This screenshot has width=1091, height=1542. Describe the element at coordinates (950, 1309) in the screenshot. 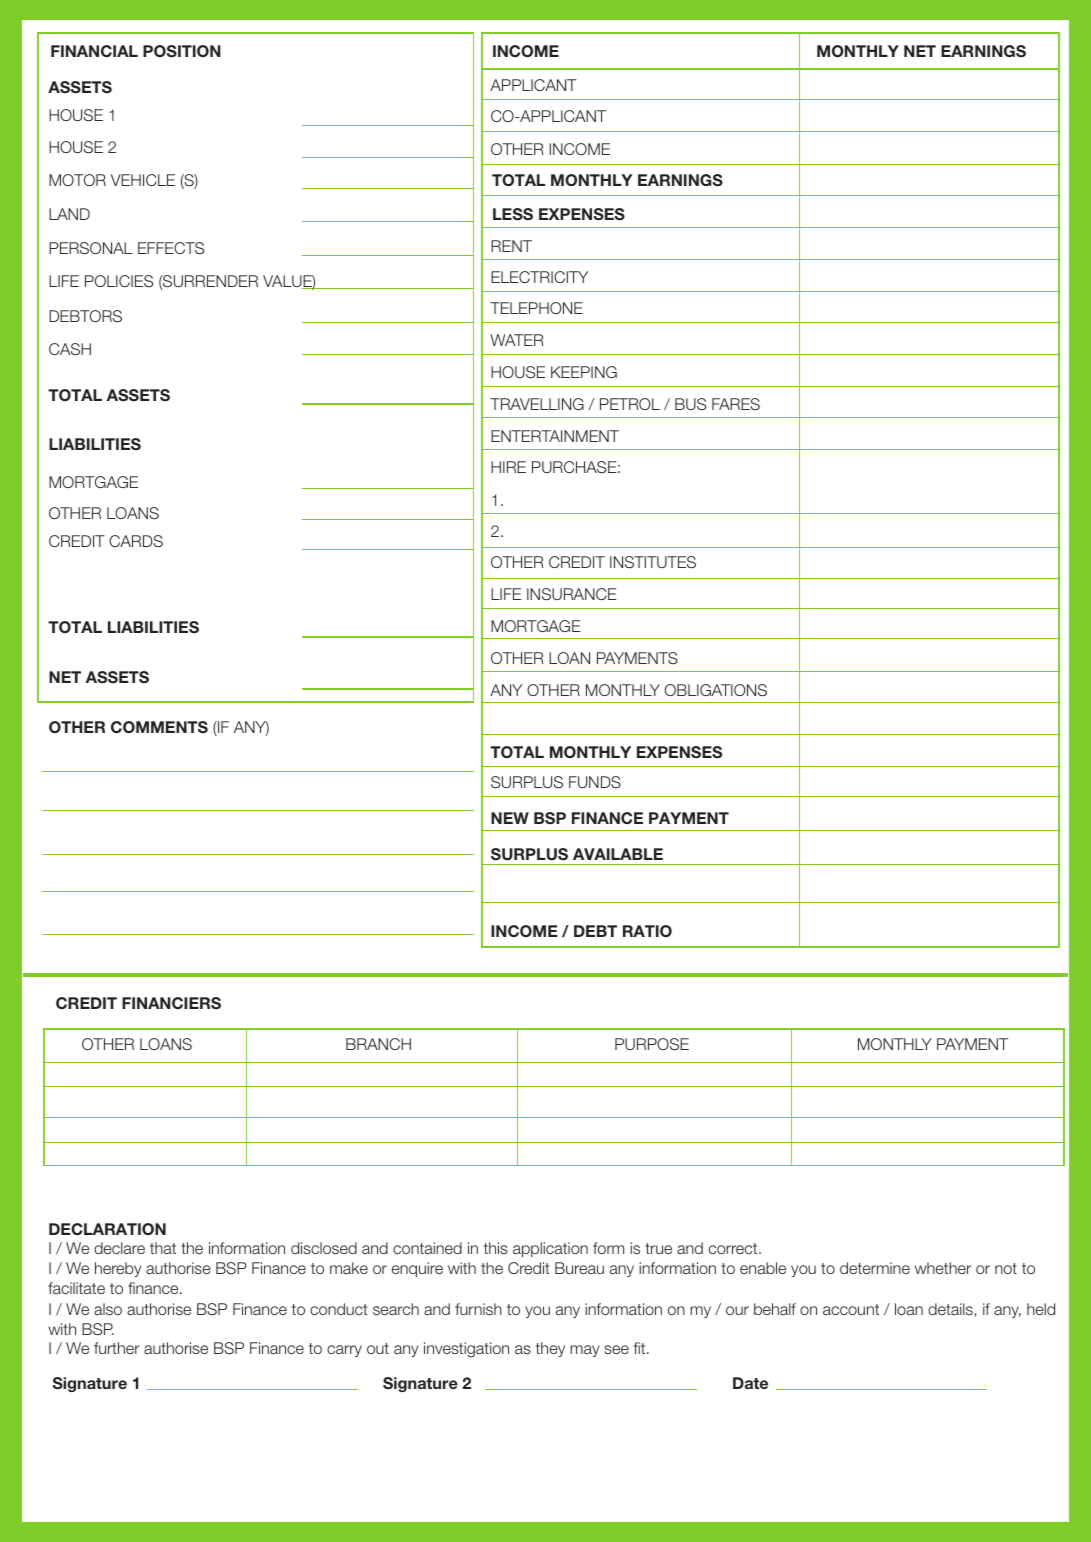

I see `details` at that location.
